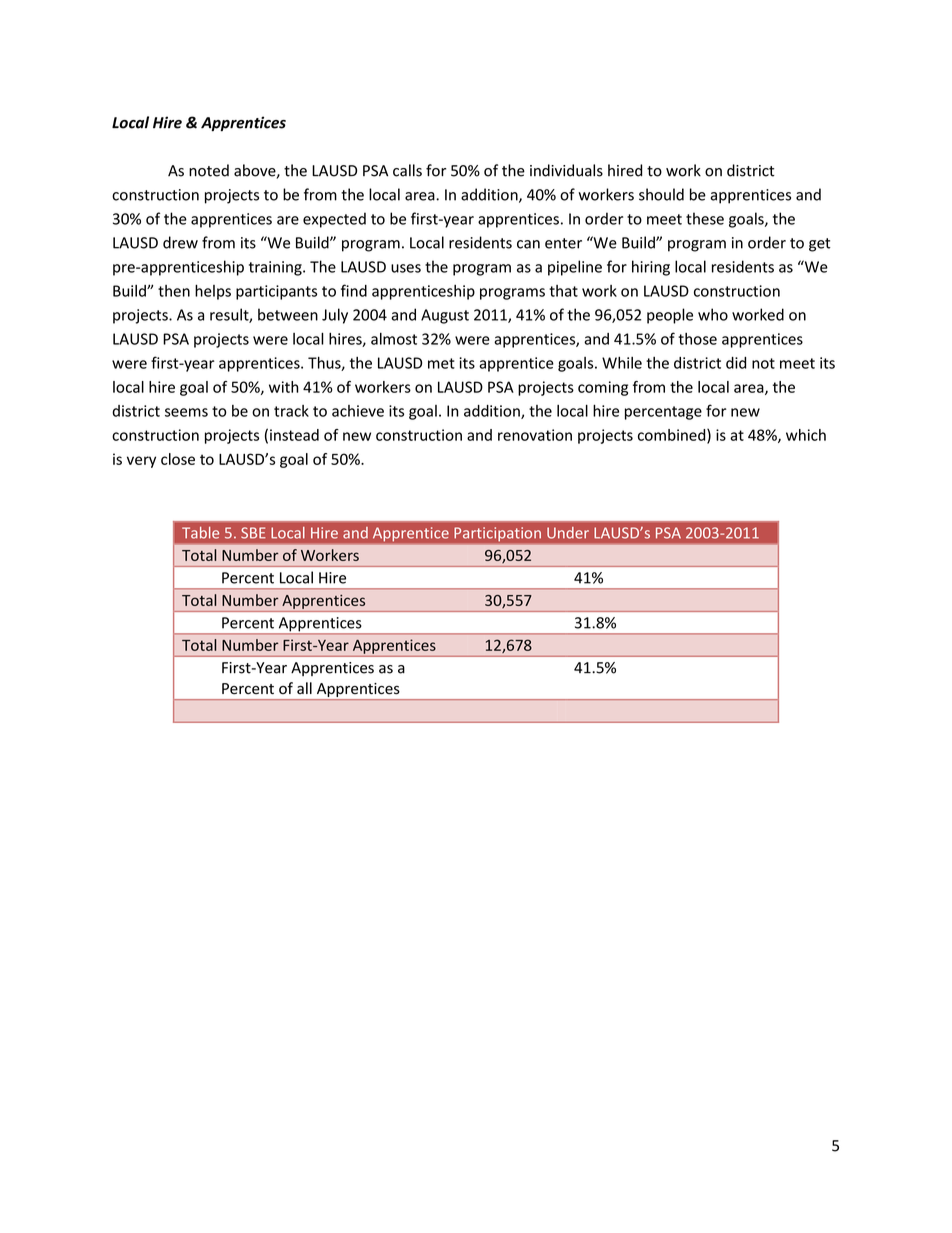 The width and height of the page is (952, 1233). Describe the element at coordinates (568, 533) in the page. I see `Under` at that location.
